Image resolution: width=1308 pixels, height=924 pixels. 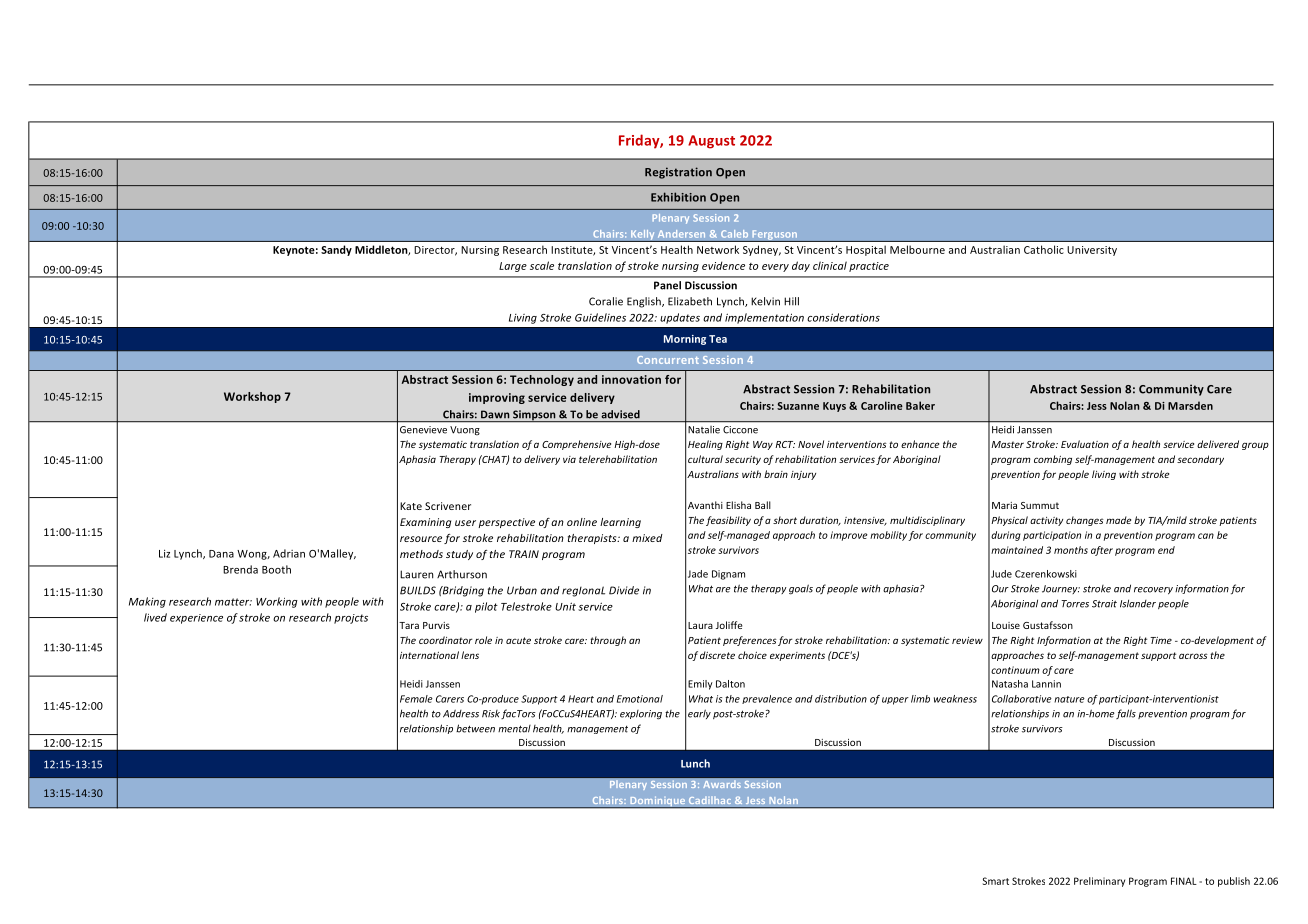 I want to click on feasibility, so click(x=728, y=521).
